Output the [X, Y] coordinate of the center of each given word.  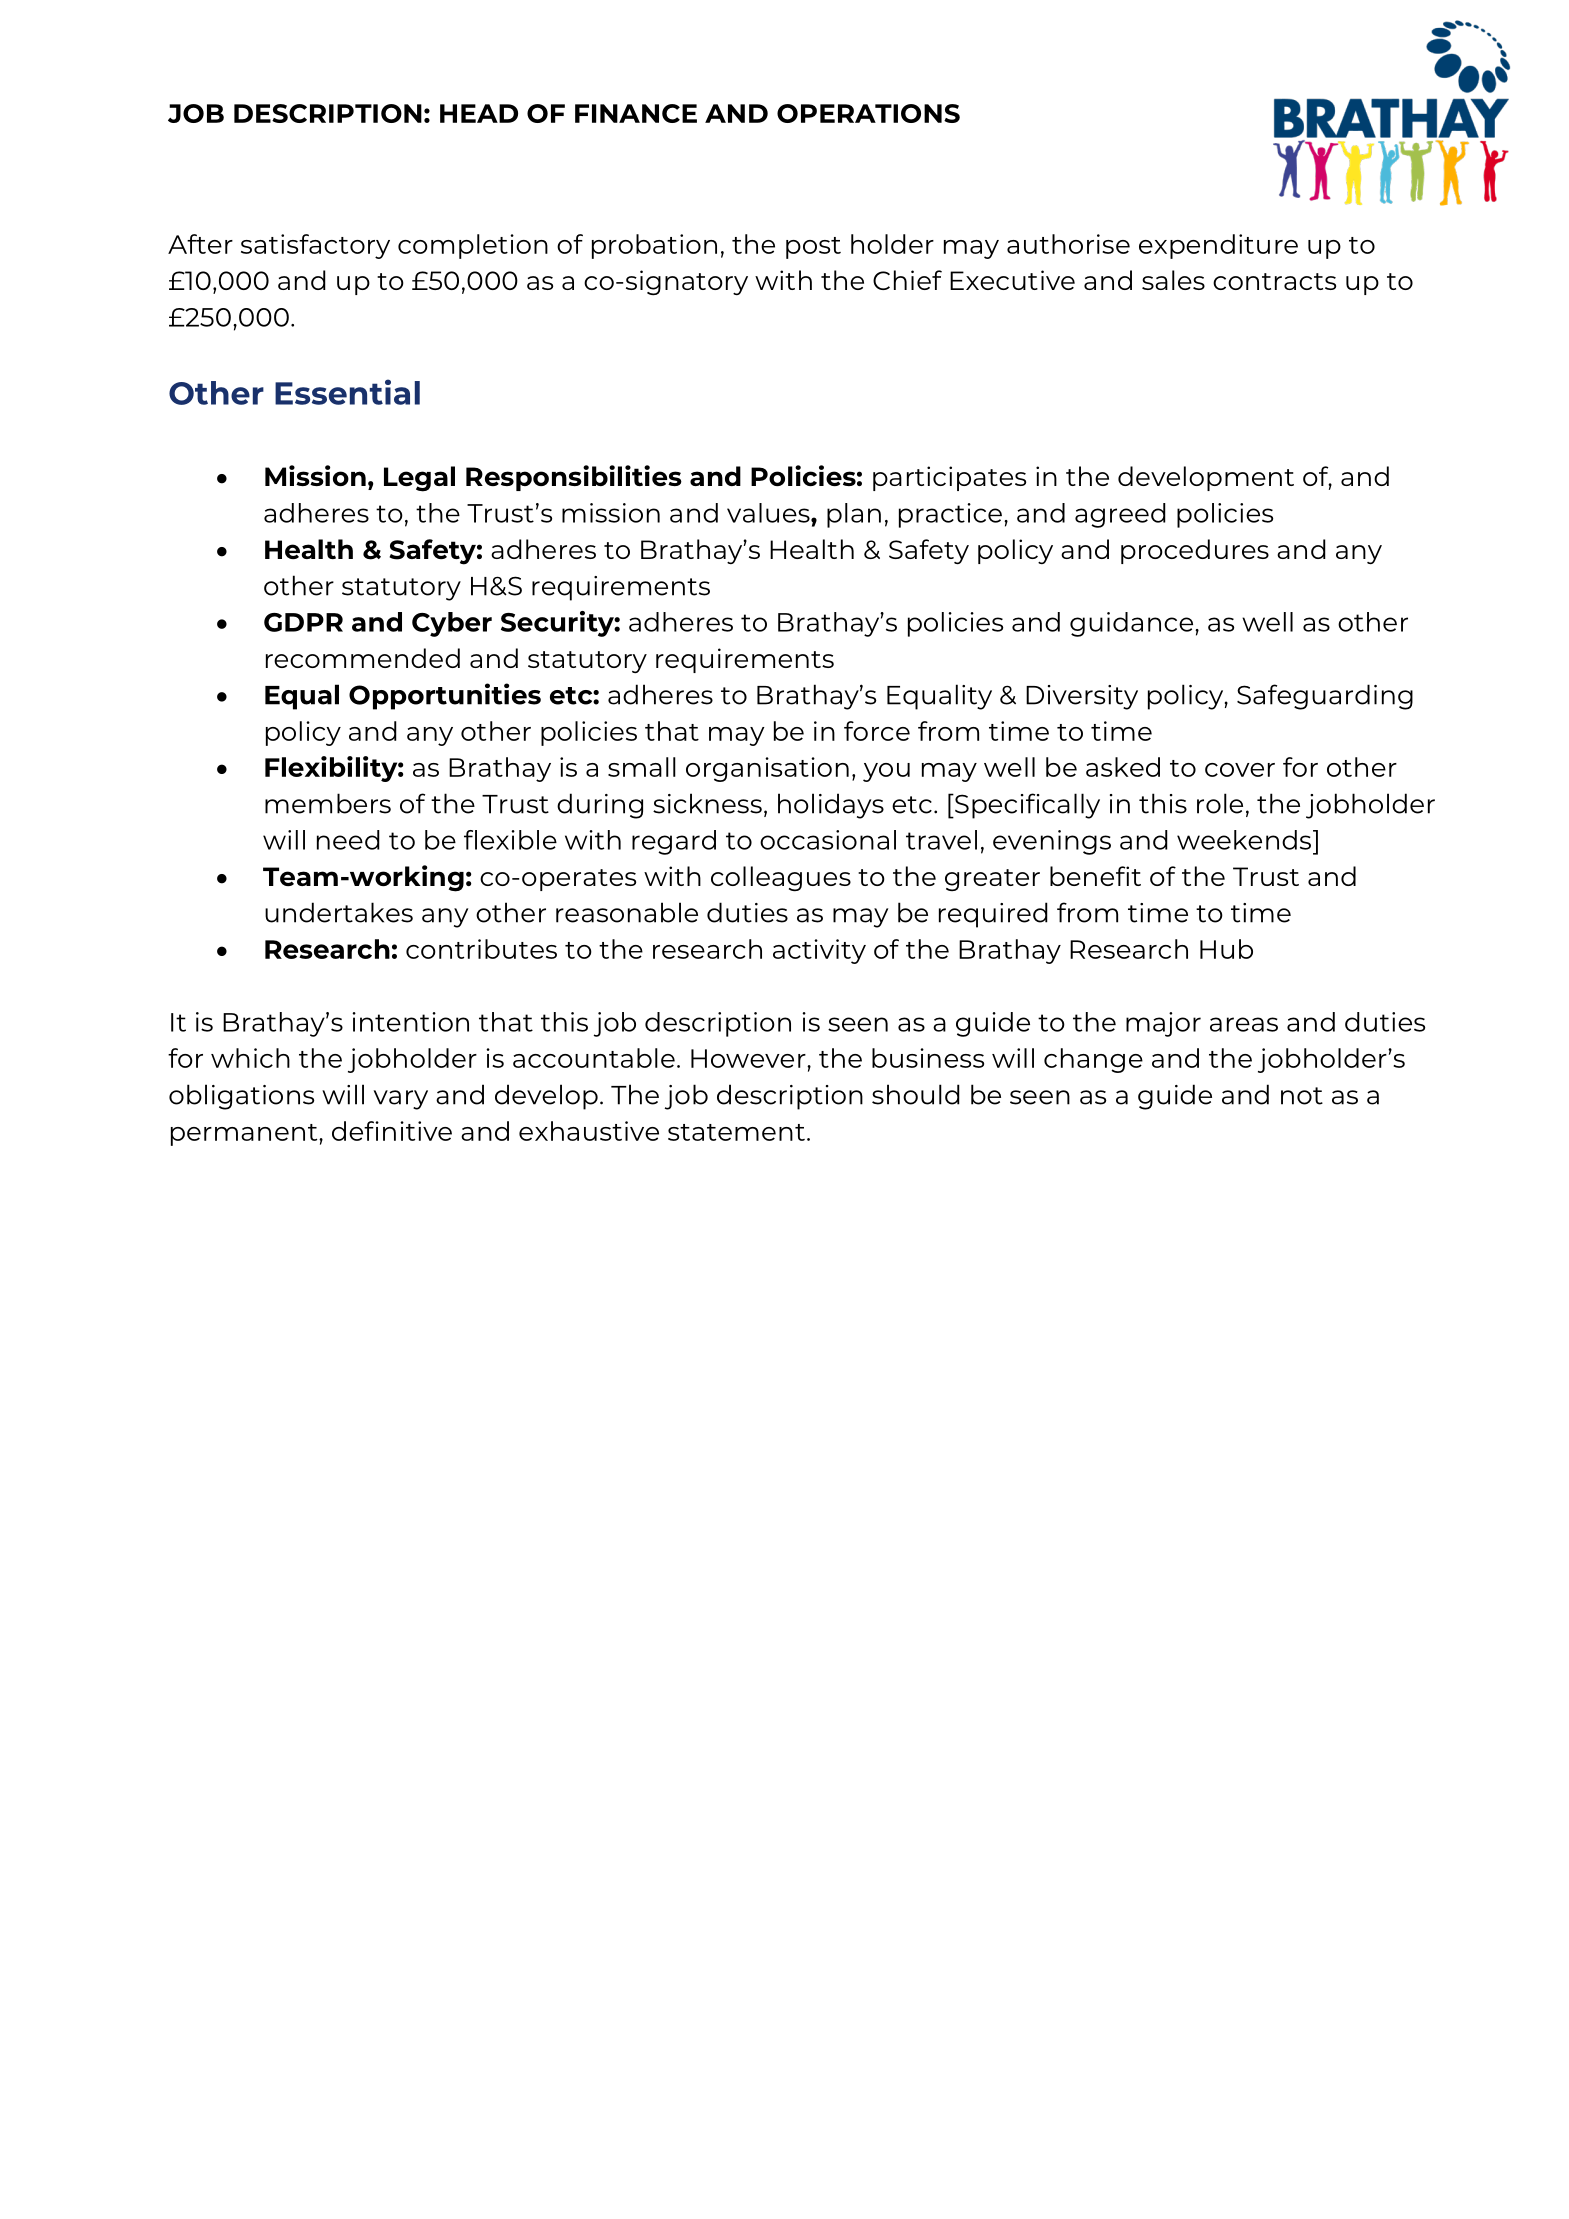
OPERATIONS [868, 113]
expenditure [1218, 246]
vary [400, 1100]
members [328, 803]
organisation [767, 769]
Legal [419, 479]
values [769, 513]
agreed [1120, 515]
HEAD [479, 113]
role [1220, 803]
